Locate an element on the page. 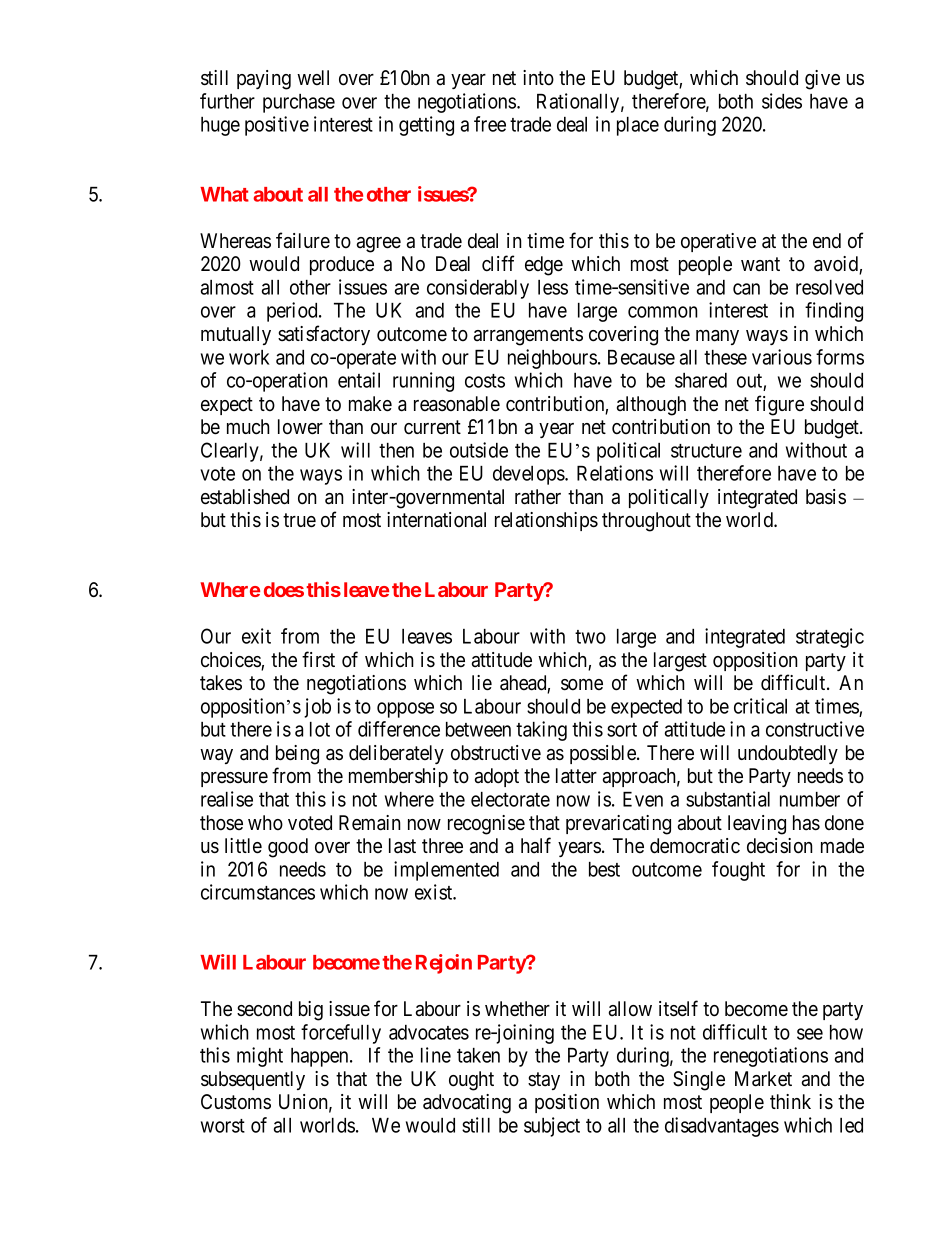 The image size is (952, 1233). two is located at coordinates (590, 637).
